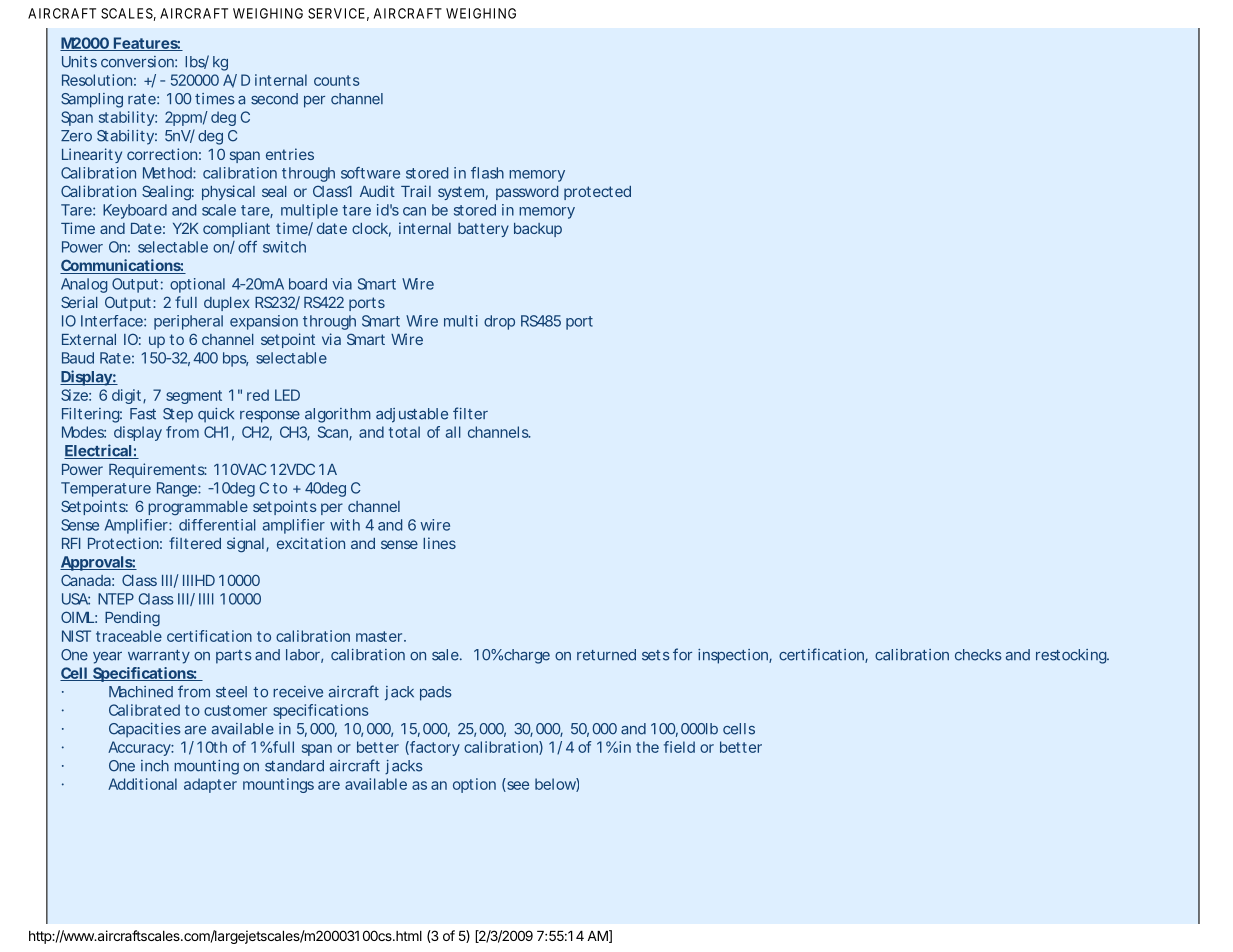 Image resolution: width=1233 pixels, height=952 pixels. Describe the element at coordinates (178, 415) in the screenshot. I see `Step` at that location.
